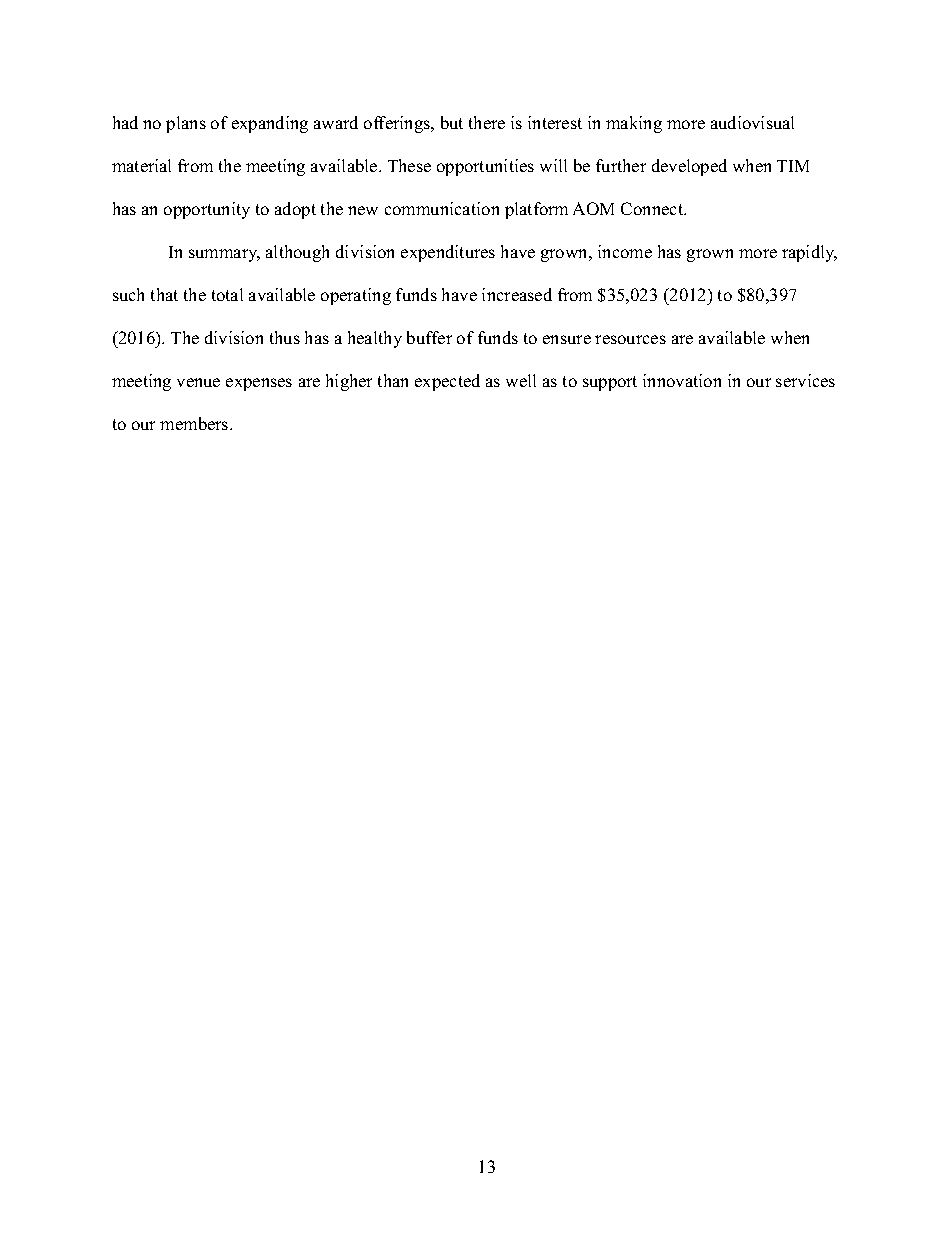  I want to click on summary, so click(224, 255).
